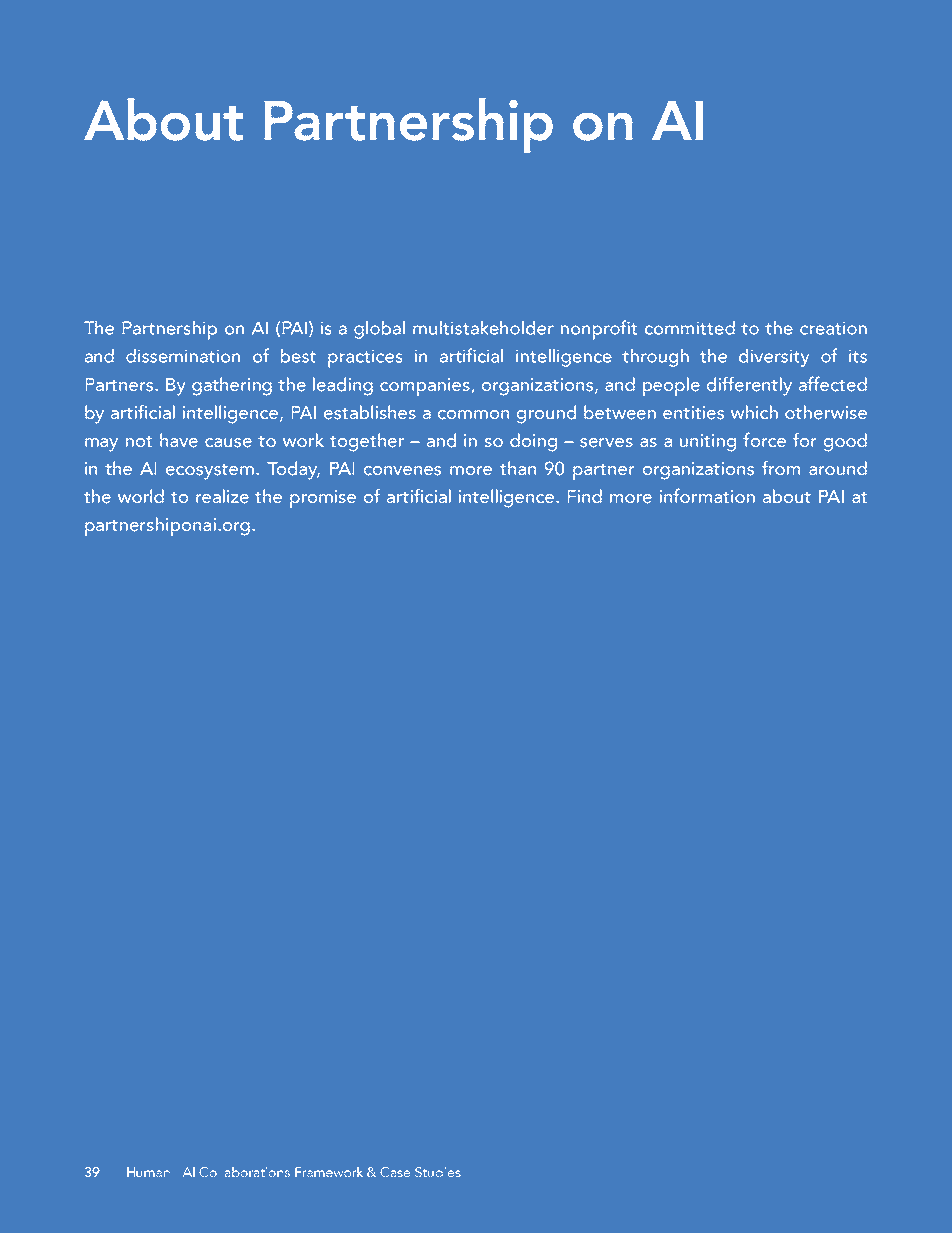 The image size is (952, 1233). What do you see at coordinates (183, 355) in the document?
I see `dissemination` at bounding box center [183, 355].
